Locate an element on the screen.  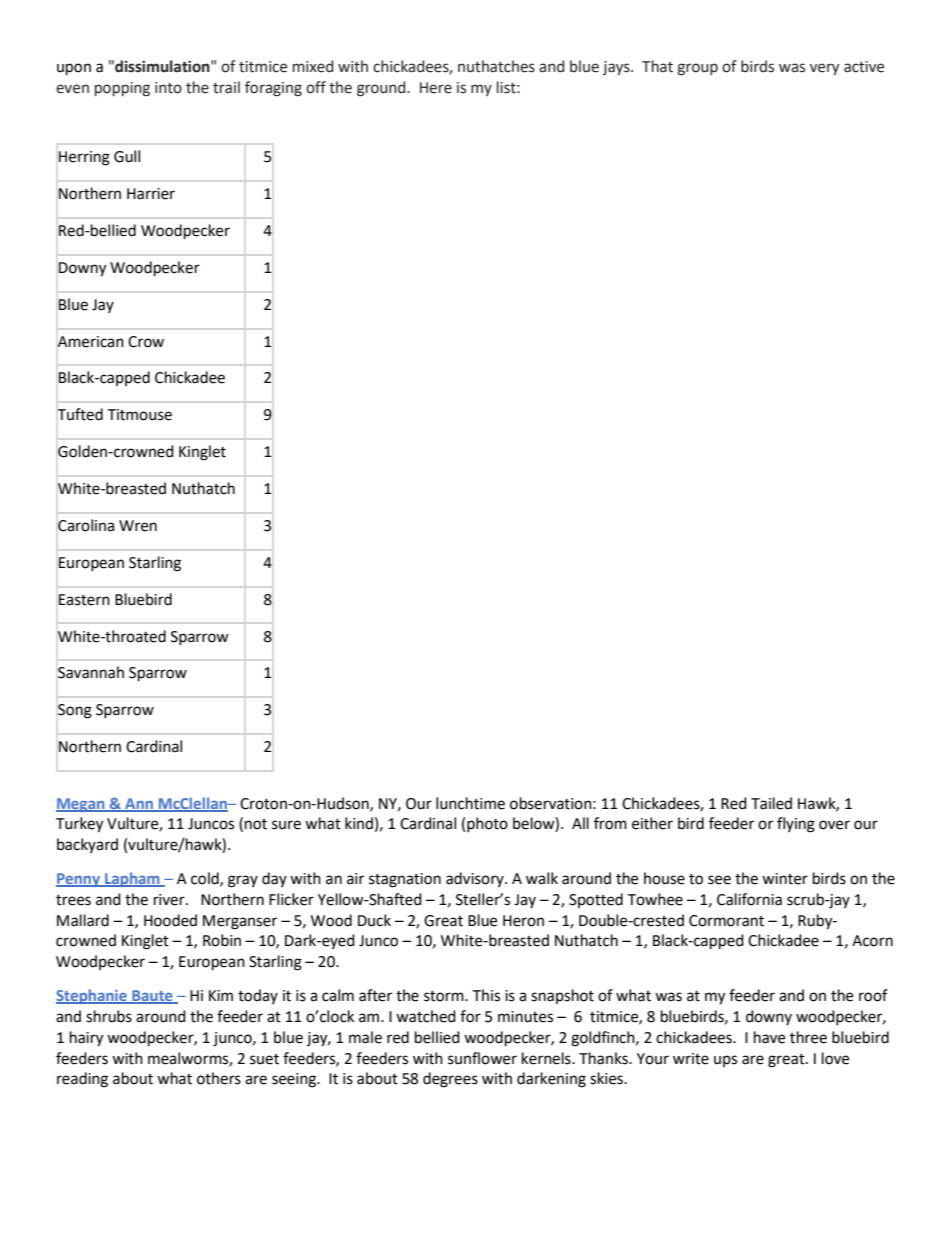
very is located at coordinates (824, 69).
